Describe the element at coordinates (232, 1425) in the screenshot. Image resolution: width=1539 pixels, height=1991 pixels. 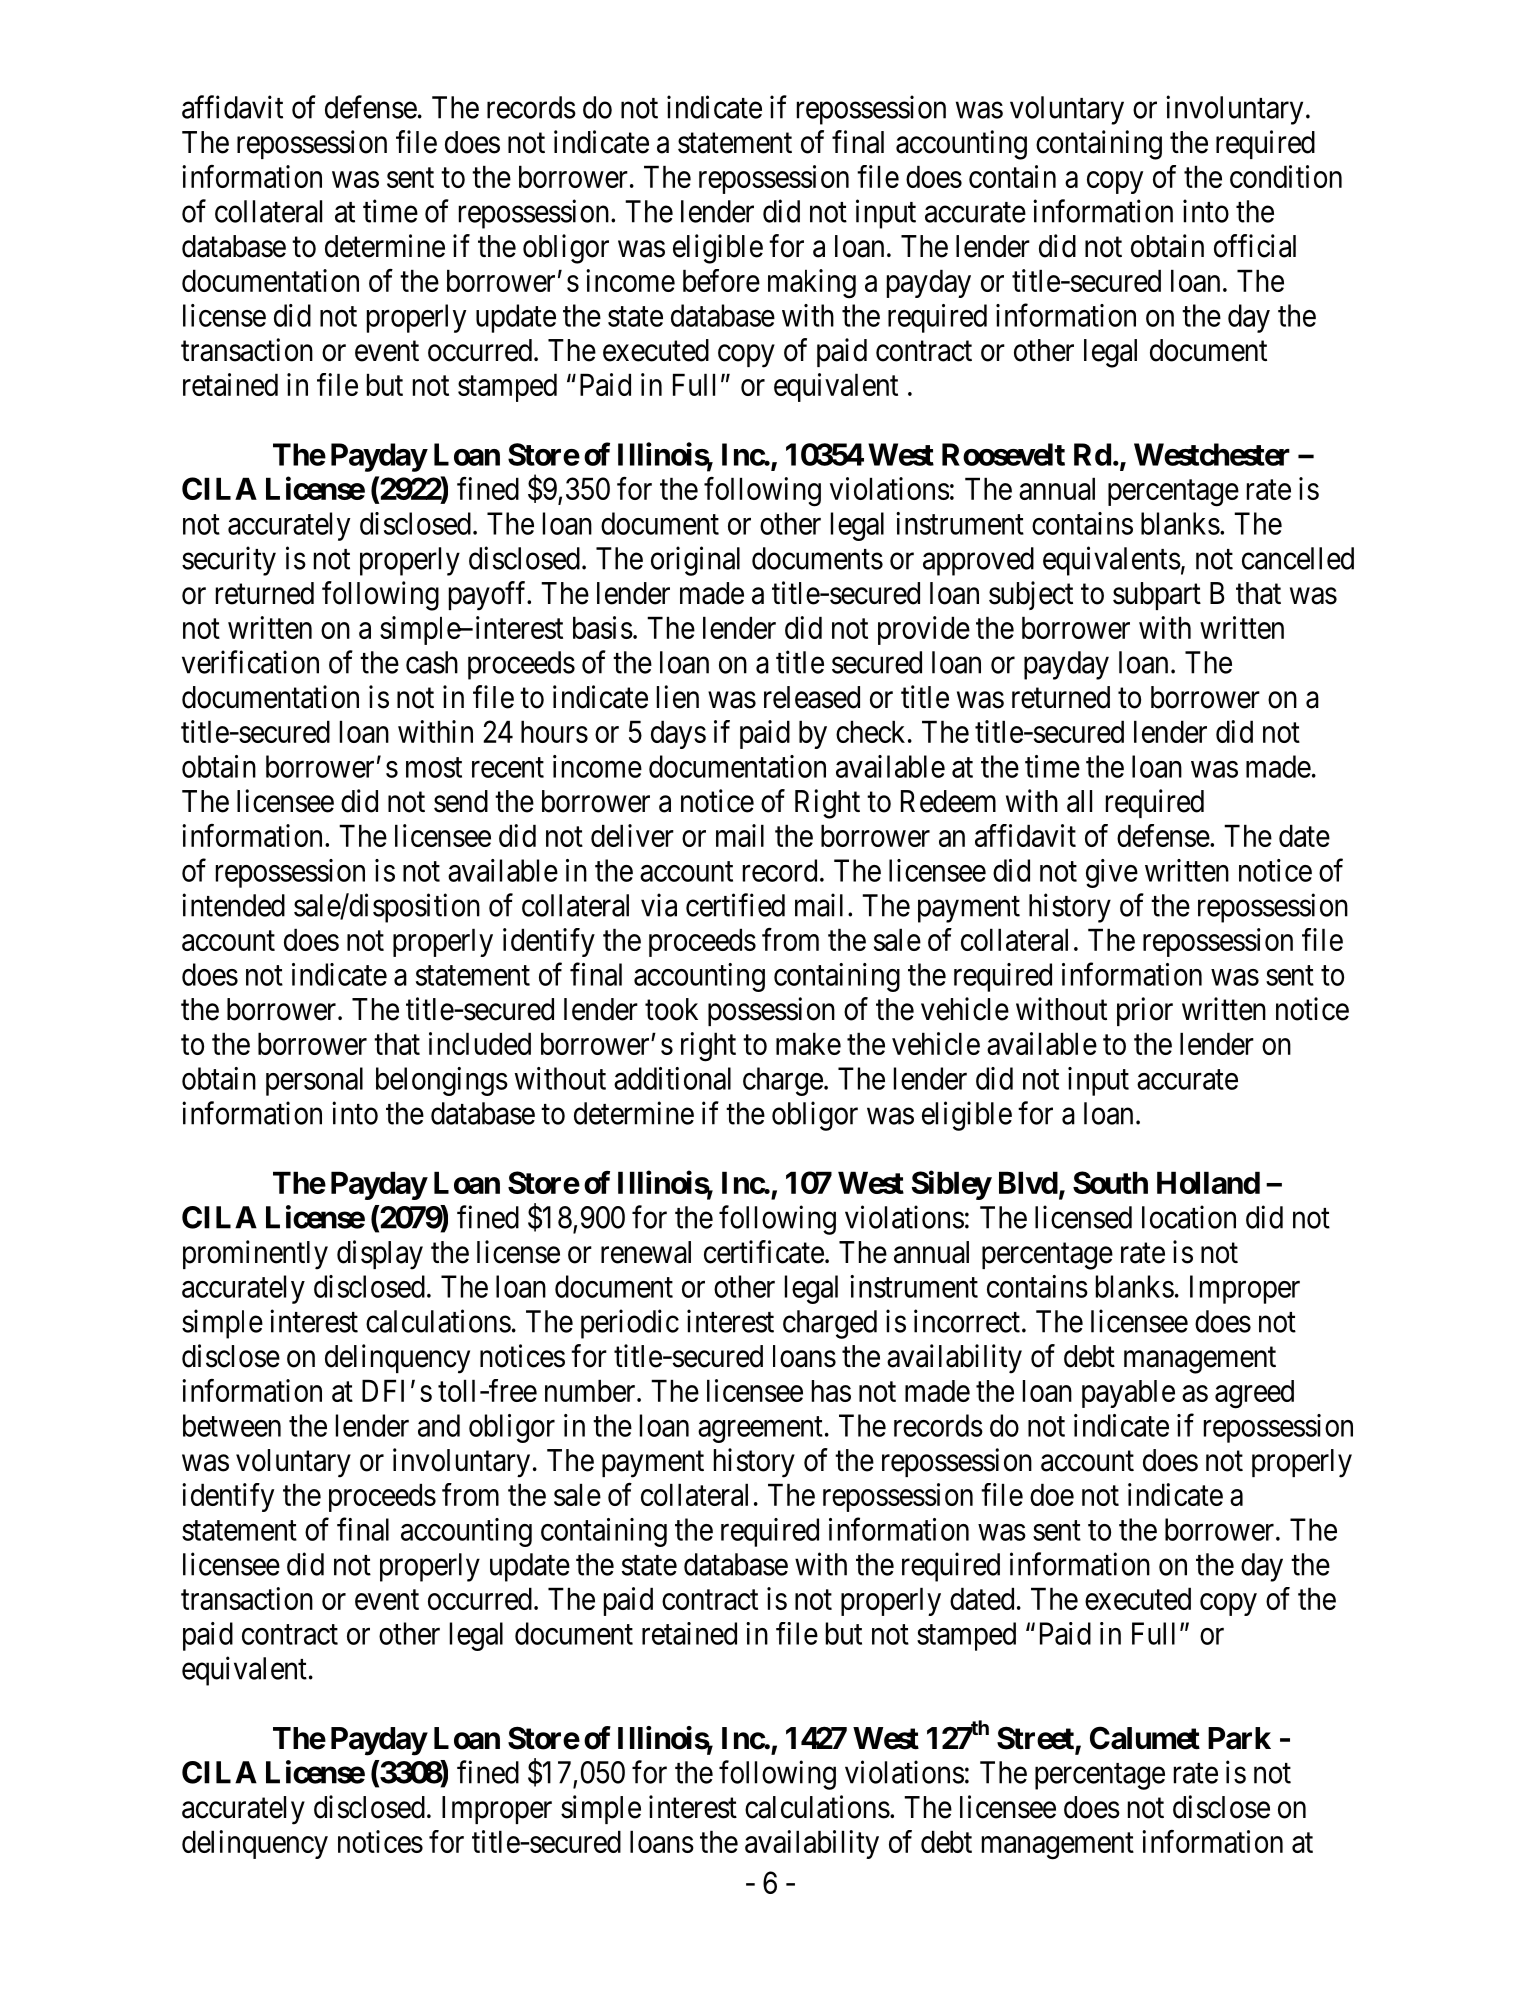
I see `between` at that location.
